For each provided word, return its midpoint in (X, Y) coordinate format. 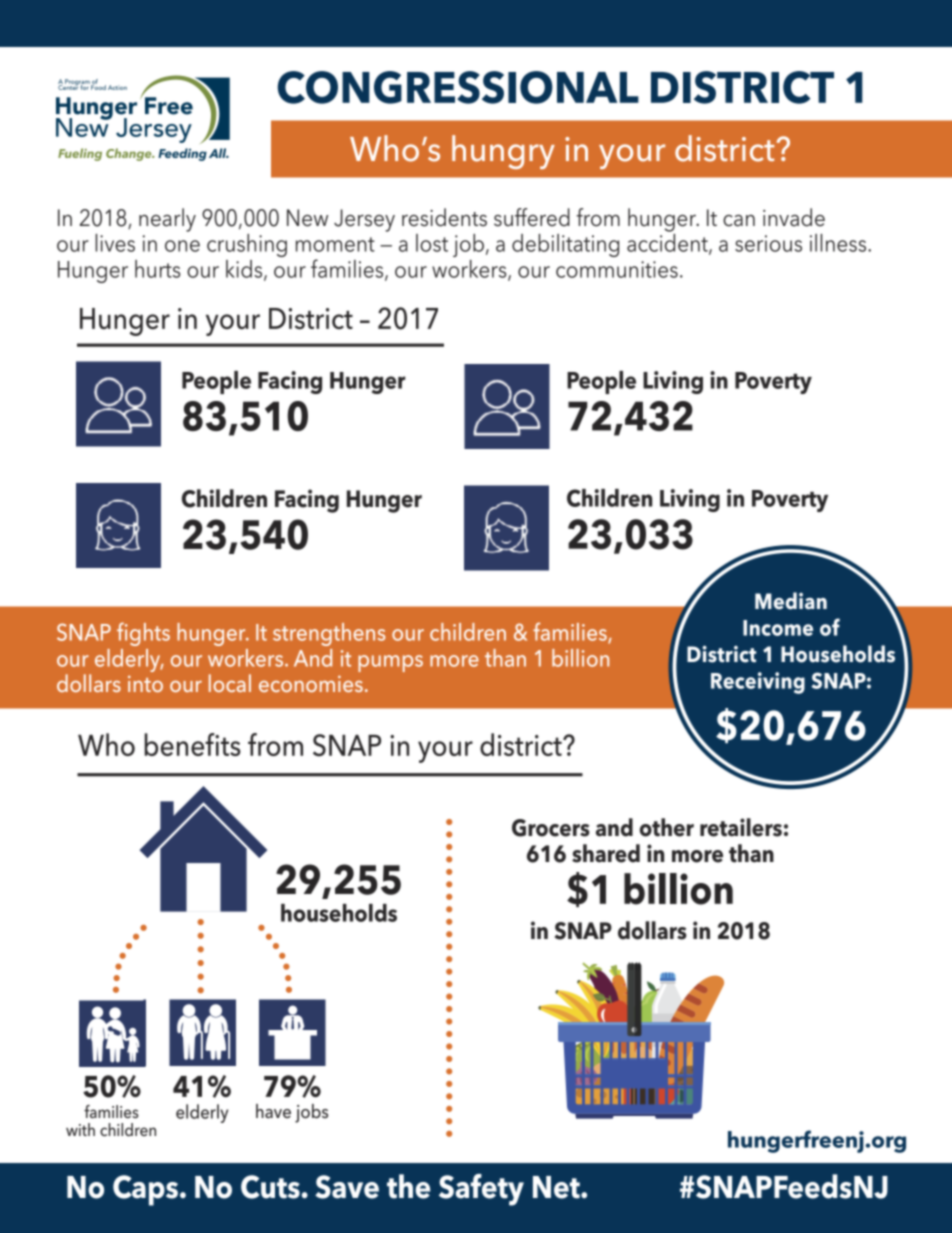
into (145, 683)
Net (557, 1187)
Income (778, 628)
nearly (167, 220)
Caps (145, 1190)
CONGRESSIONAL (458, 87)
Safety (481, 1190)
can (739, 221)
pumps (390, 663)
